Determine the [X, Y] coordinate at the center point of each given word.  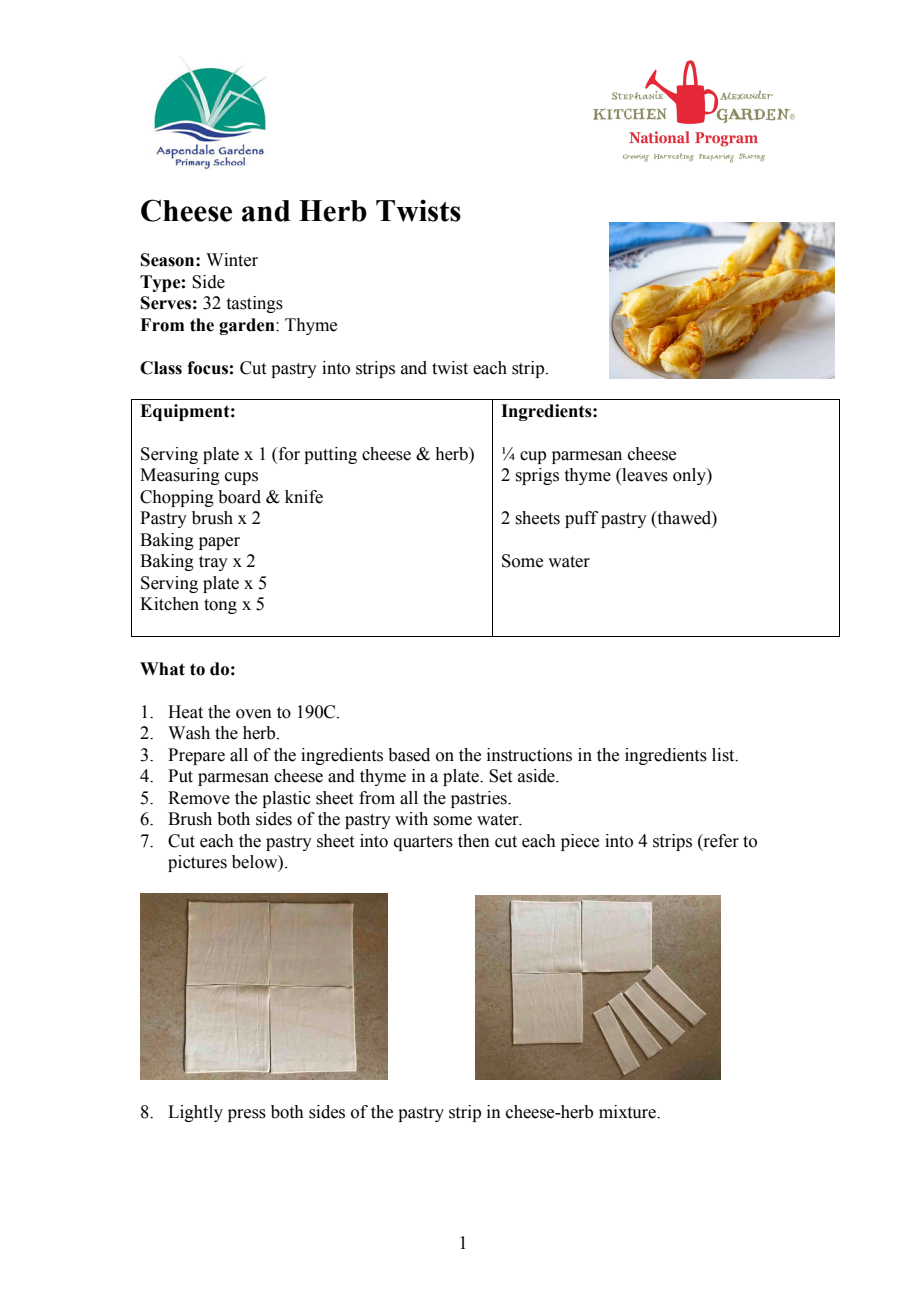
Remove [199, 798]
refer [720, 842]
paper [219, 543]
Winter [232, 260]
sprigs [537, 476]
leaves [644, 476]
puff [581, 519]
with [411, 819]
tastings [255, 304]
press [247, 1115]
